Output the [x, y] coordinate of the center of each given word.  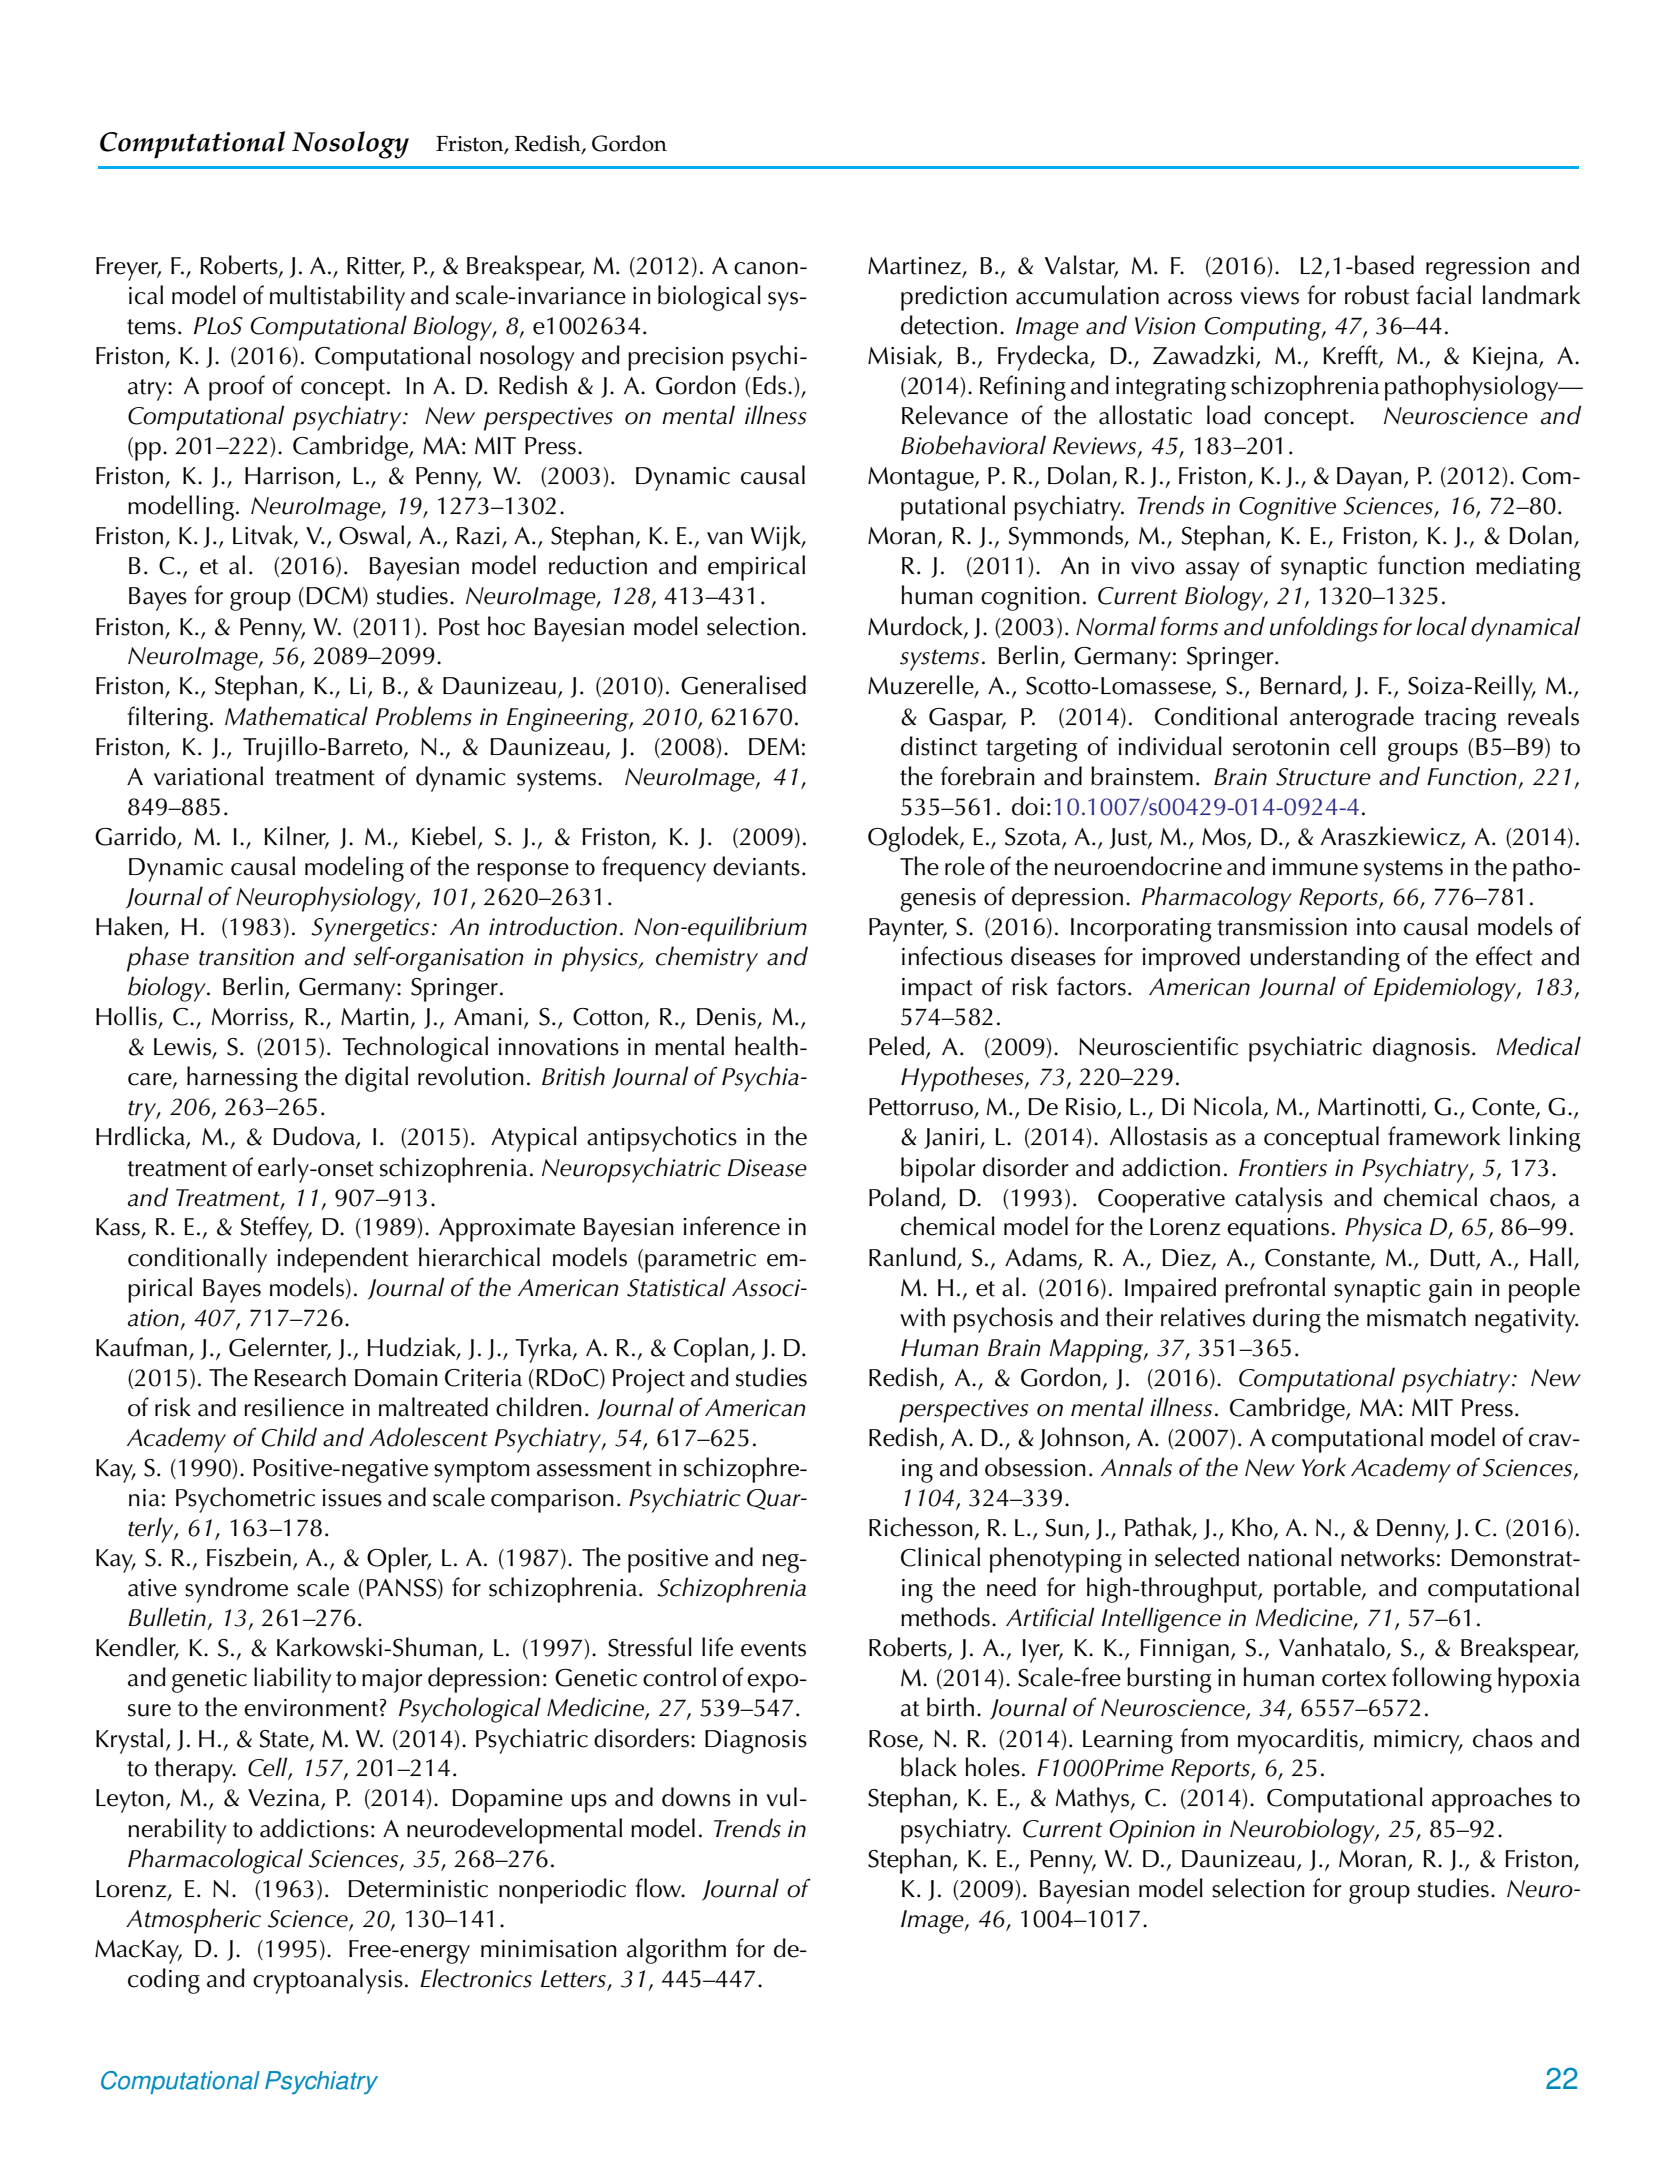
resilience [294, 1407]
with [922, 1317]
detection [949, 325]
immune [1315, 867]
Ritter [375, 267]
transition [246, 957]
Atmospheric [193, 1921]
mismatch [1416, 1317]
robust [1377, 295]
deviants [756, 866]
